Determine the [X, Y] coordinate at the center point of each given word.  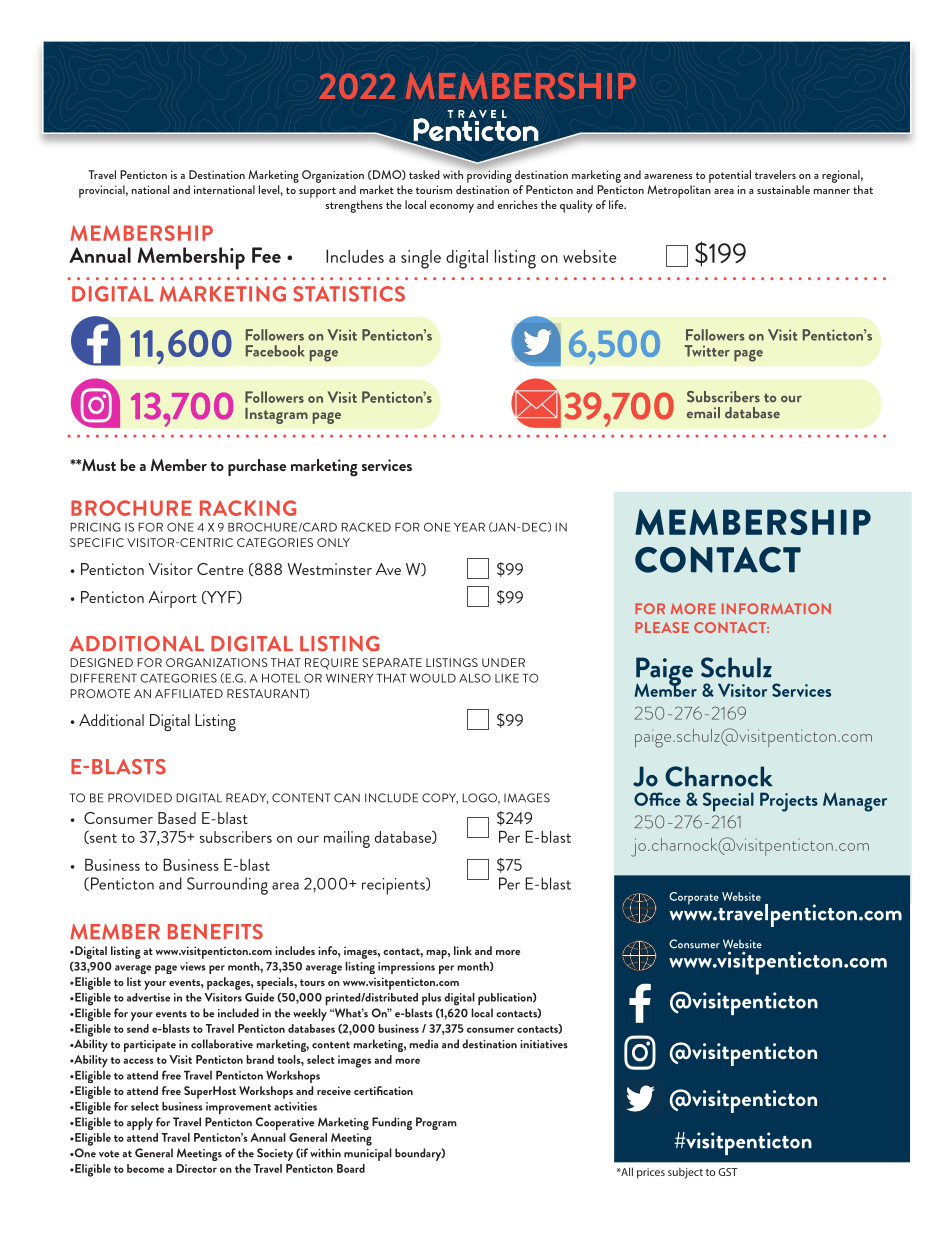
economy [452, 208]
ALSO [475, 678]
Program [436, 1123]
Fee [266, 255]
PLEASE [662, 627]
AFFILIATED [189, 693]
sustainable [783, 189]
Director [196, 1168]
